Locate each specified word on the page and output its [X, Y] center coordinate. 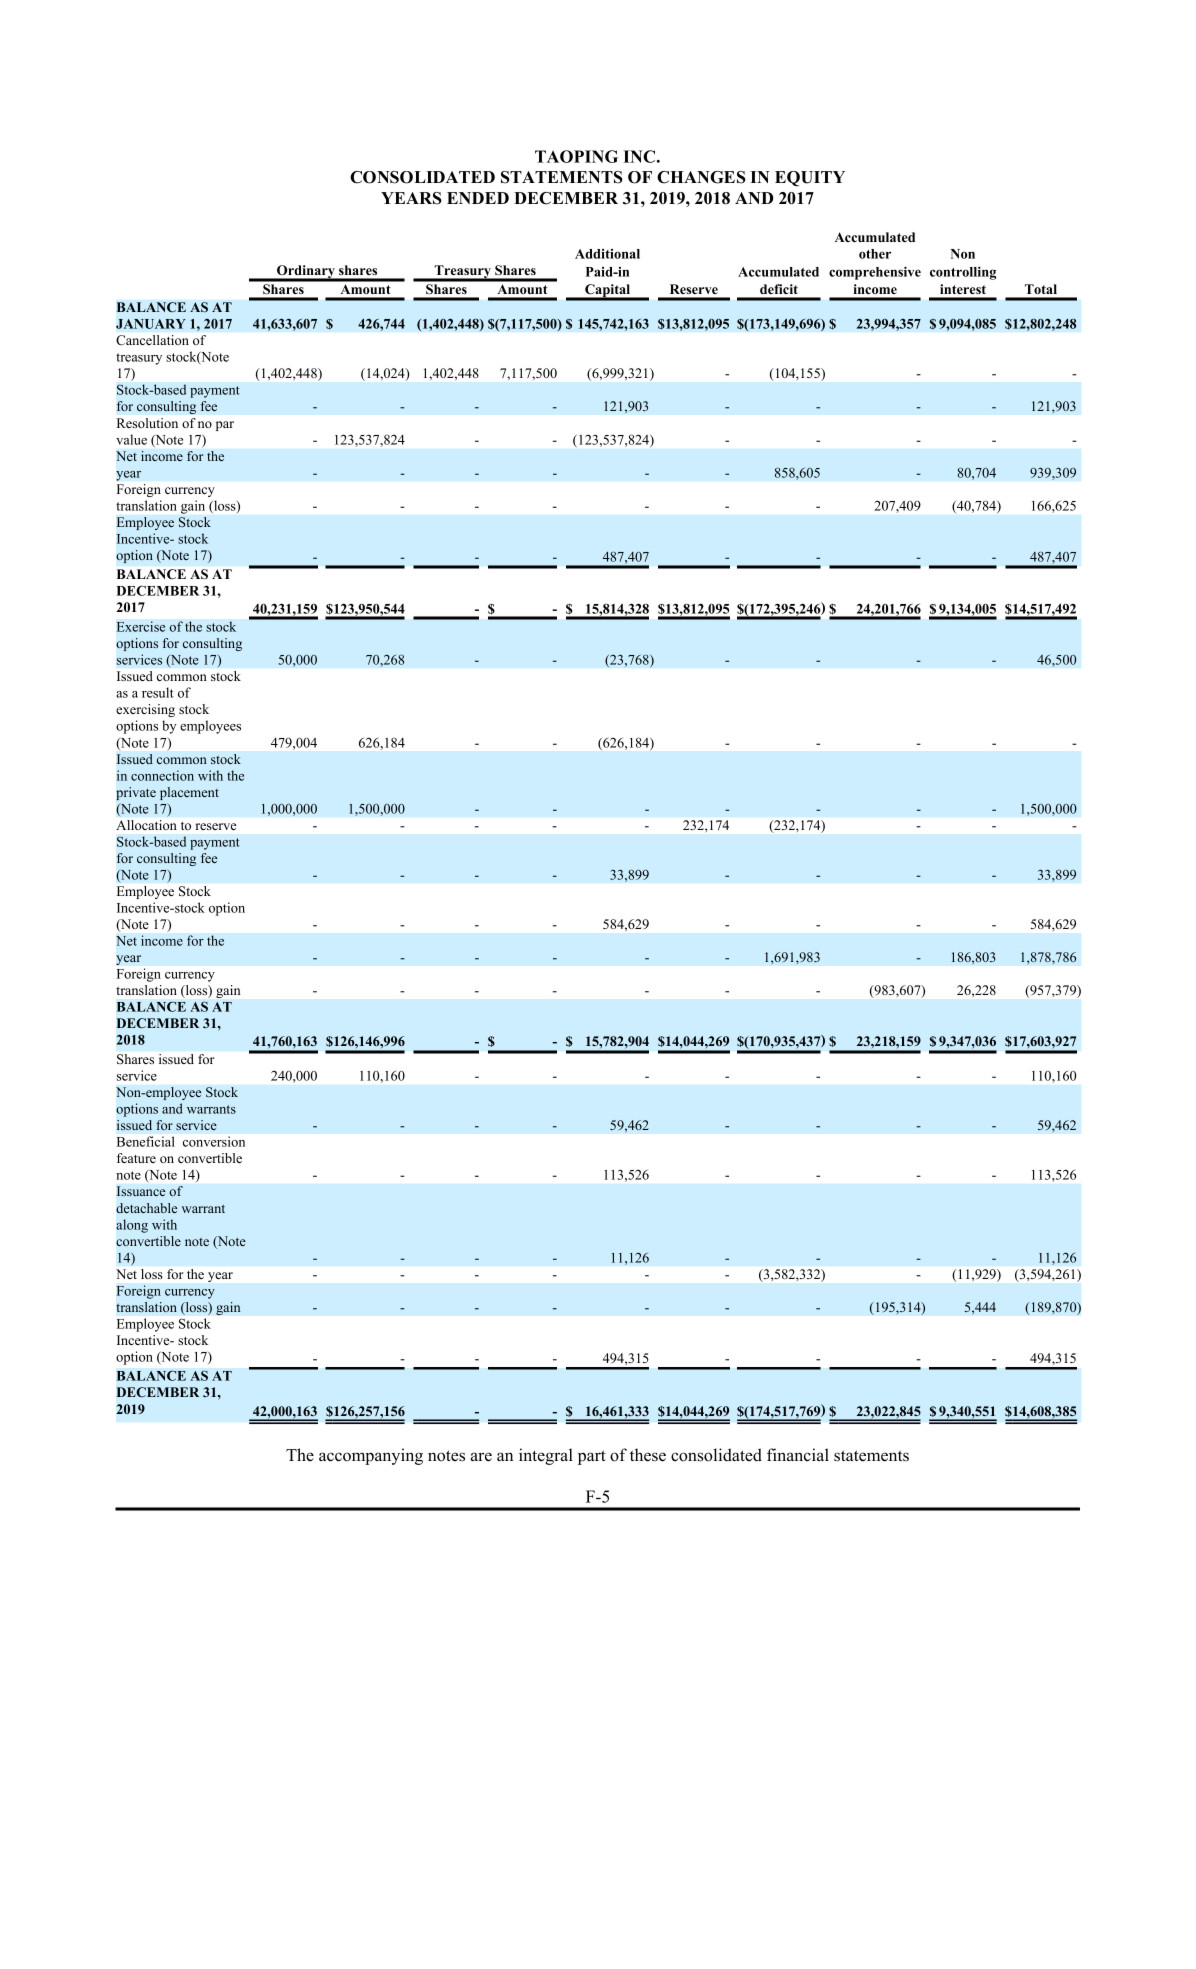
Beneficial [146, 1141]
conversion [214, 1141]
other [875, 254]
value [131, 439]
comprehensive [875, 273]
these [648, 1455]
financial [798, 1455]
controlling [963, 273]
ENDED [478, 198]
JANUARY [151, 324]
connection [162, 775]
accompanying [371, 1456]
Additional [607, 254]
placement [189, 793]
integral [546, 1456]
